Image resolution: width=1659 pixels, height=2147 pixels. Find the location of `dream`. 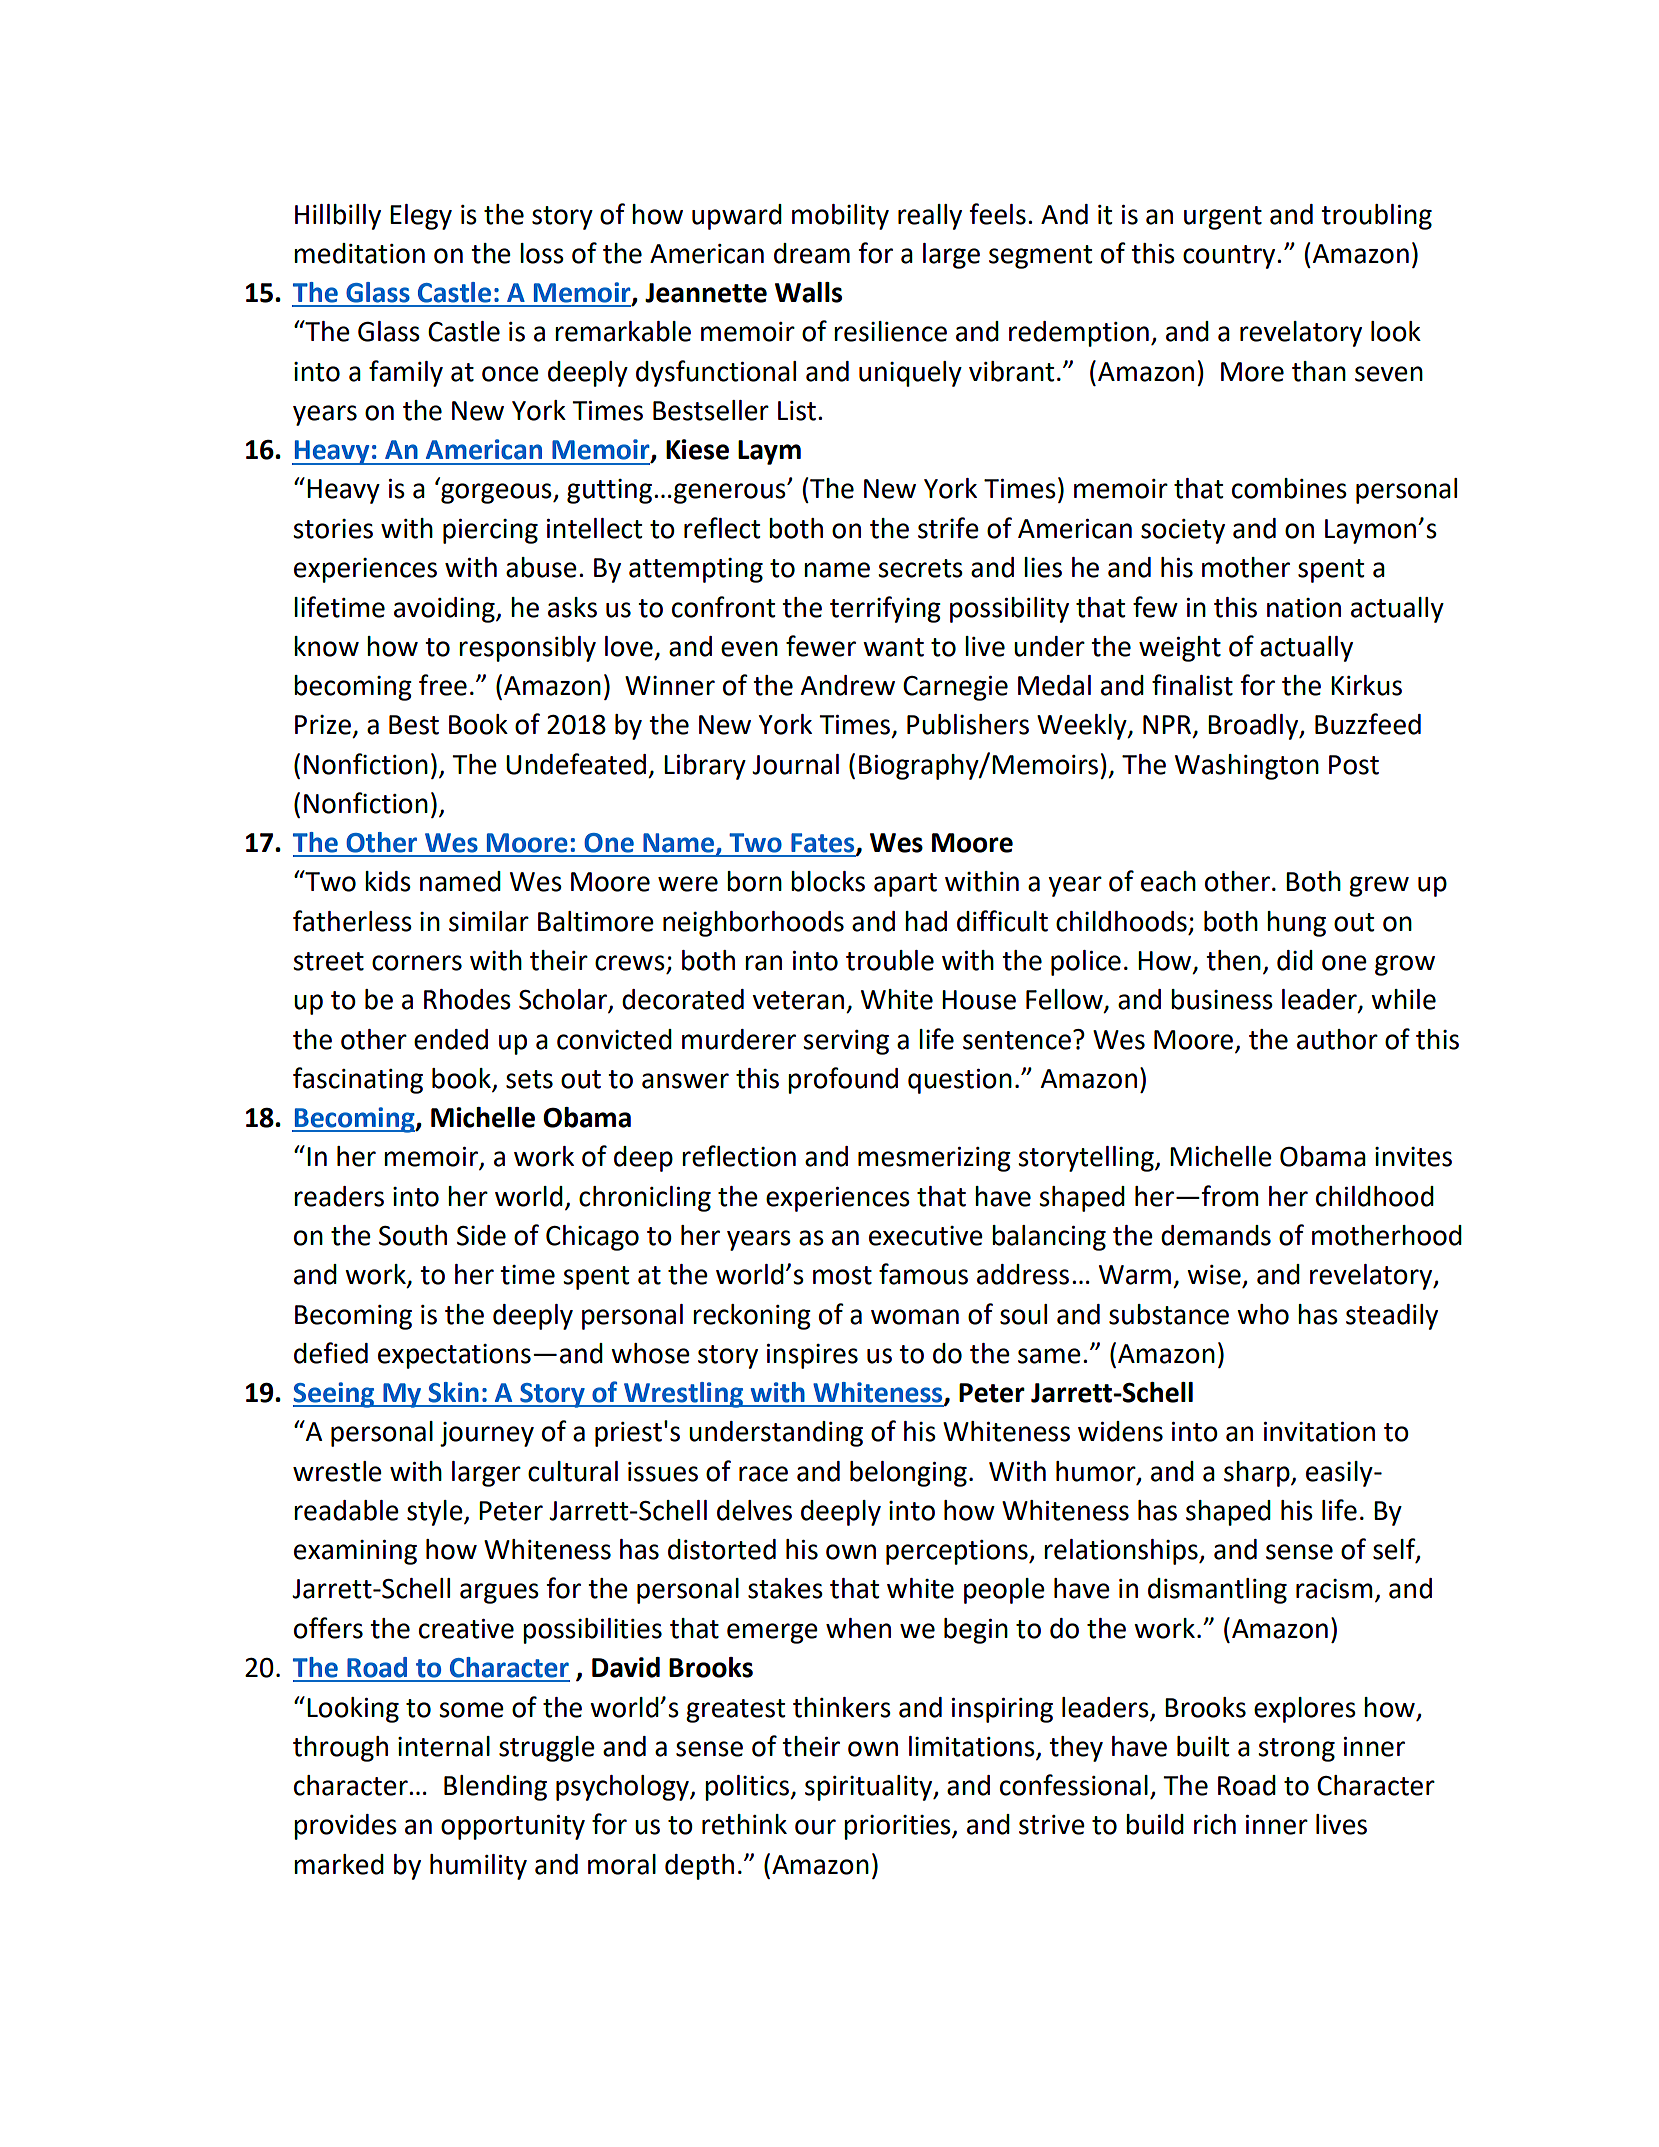

dream is located at coordinates (812, 253).
